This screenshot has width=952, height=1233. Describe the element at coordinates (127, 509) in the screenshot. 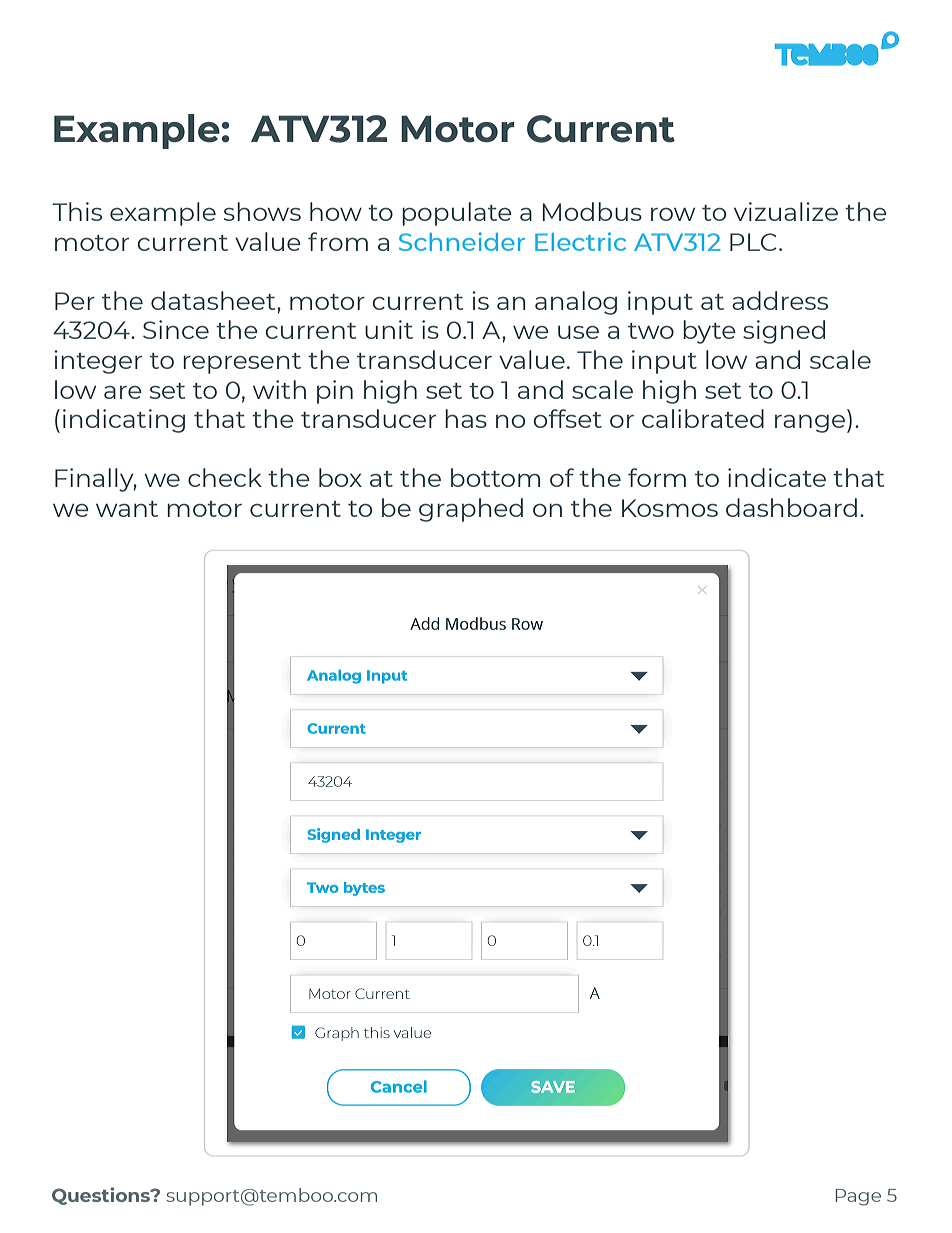

I see `want` at that location.
